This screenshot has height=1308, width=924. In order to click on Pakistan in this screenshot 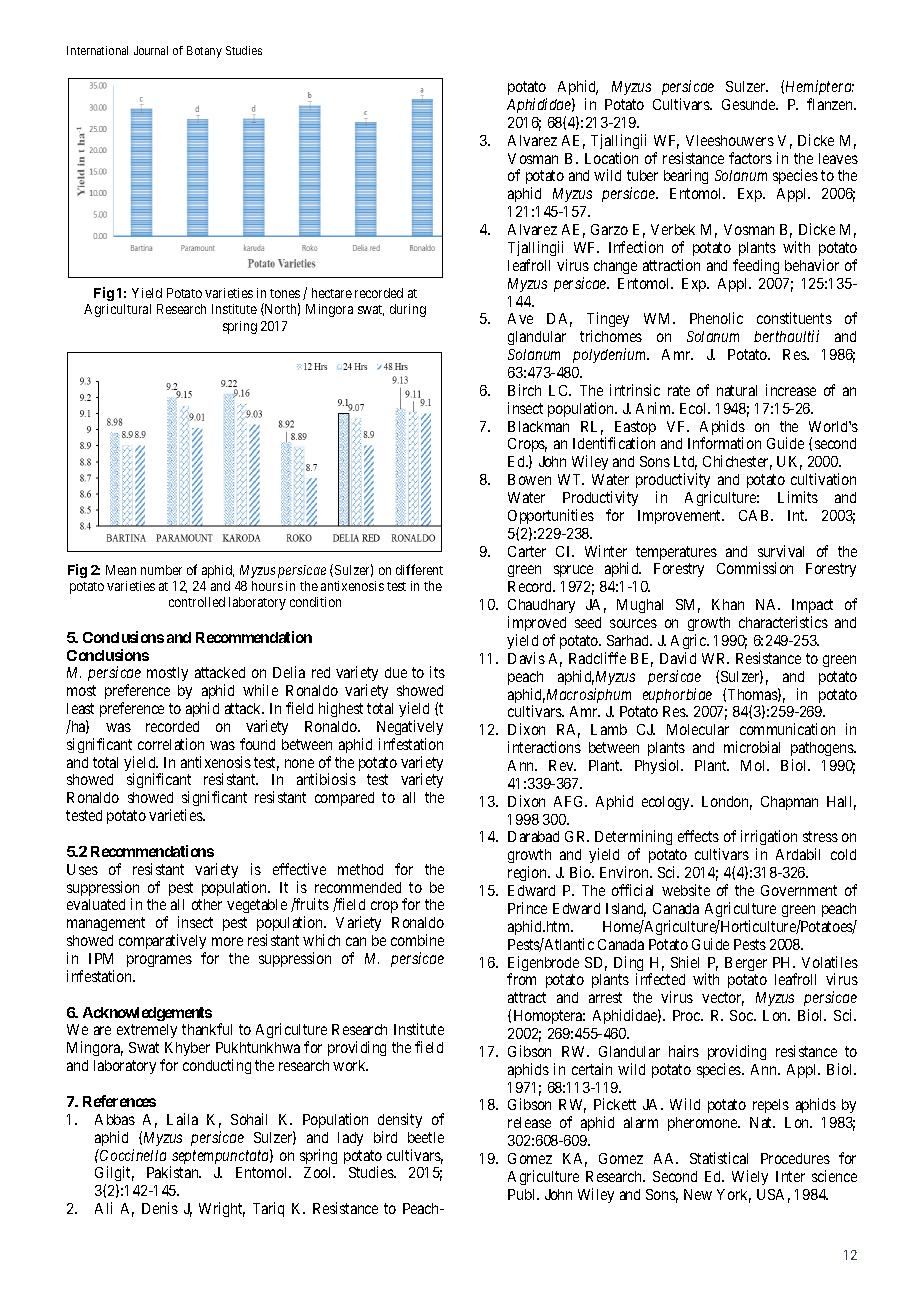, I will do `click(174, 1172)`.
